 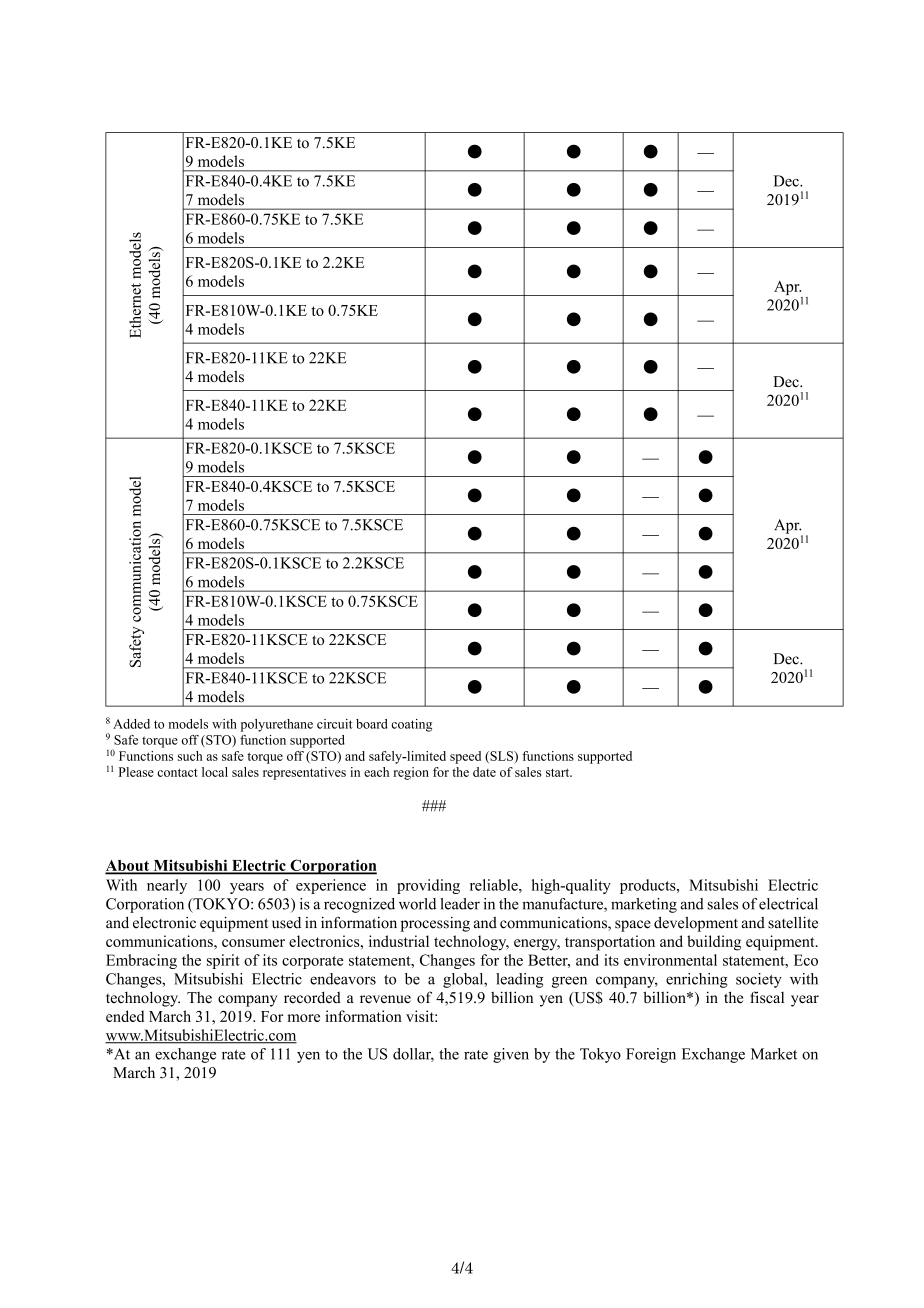 What do you see at coordinates (411, 725) in the page?
I see `coating` at bounding box center [411, 725].
